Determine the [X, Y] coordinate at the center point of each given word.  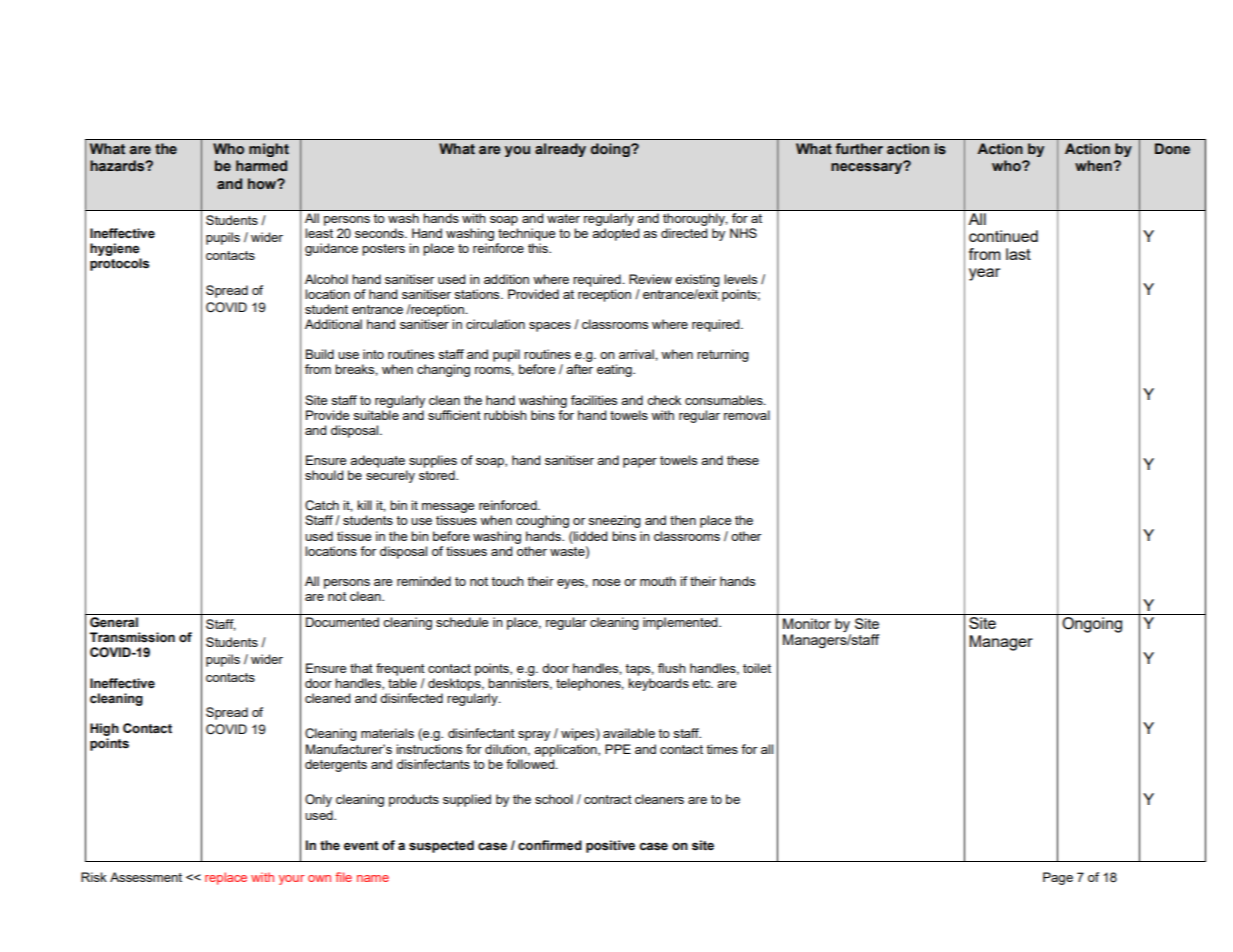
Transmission [132, 637]
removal [747, 415]
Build [320, 354]
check [664, 400]
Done [1172, 149]
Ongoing [1092, 625]
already [560, 150]
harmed [261, 166]
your [291, 880]
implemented [681, 623]
